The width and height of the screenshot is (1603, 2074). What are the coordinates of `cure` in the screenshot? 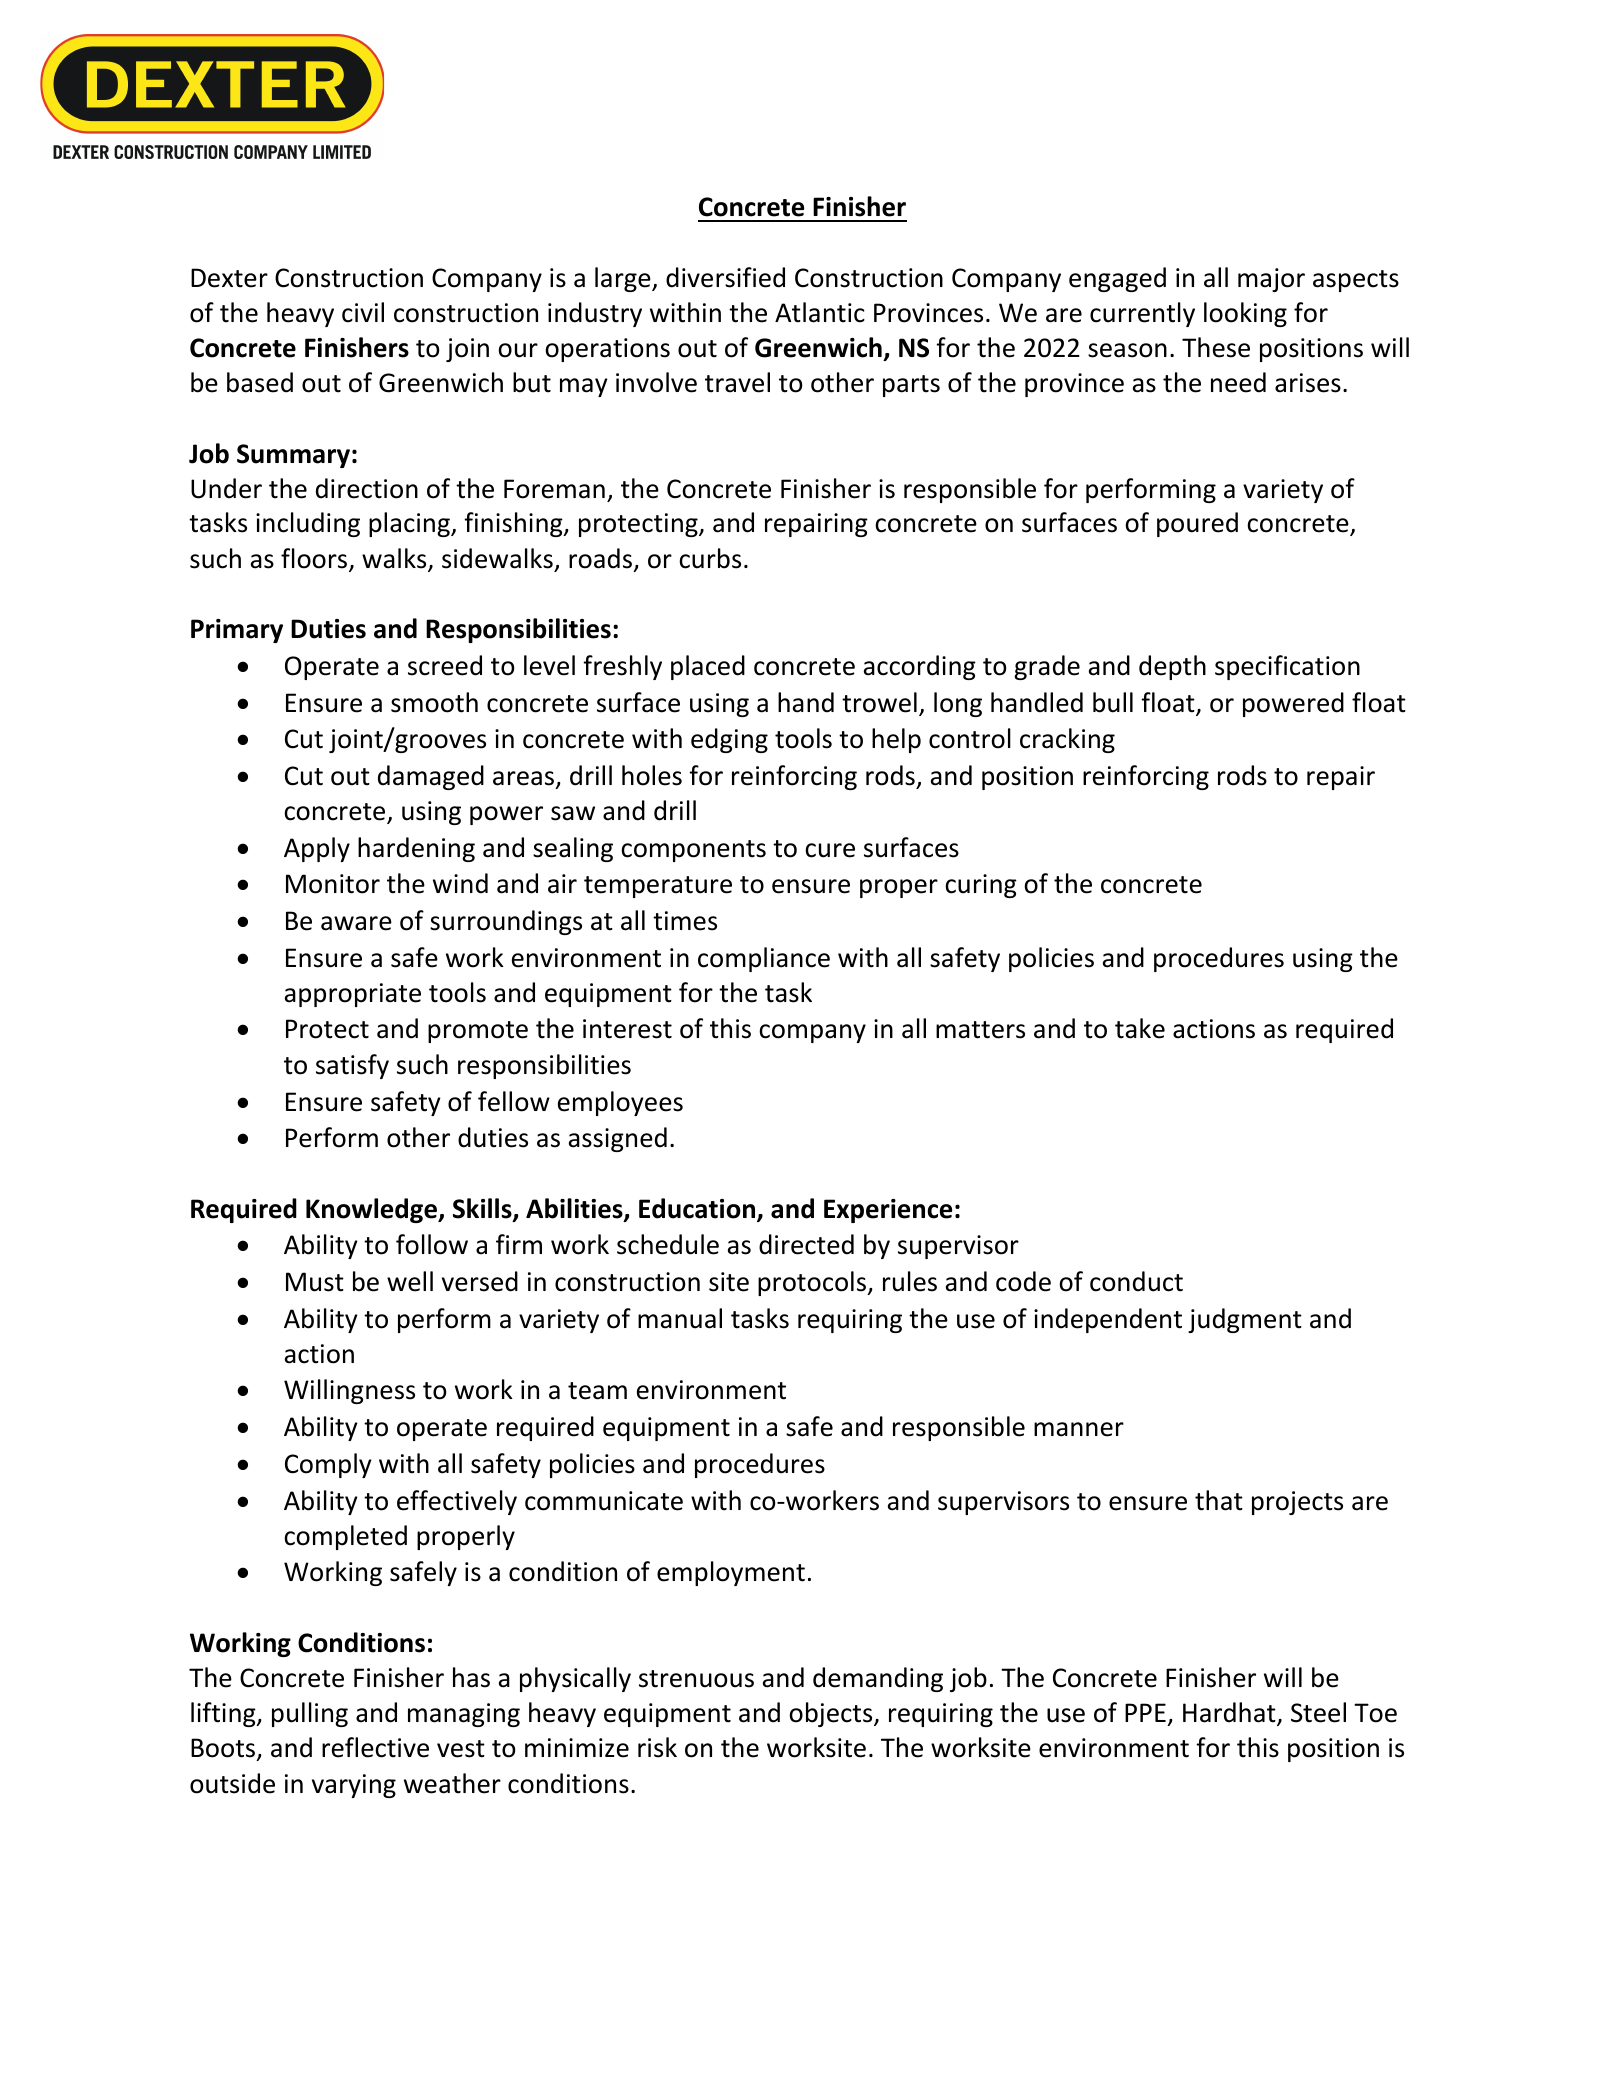 It's located at (830, 850).
